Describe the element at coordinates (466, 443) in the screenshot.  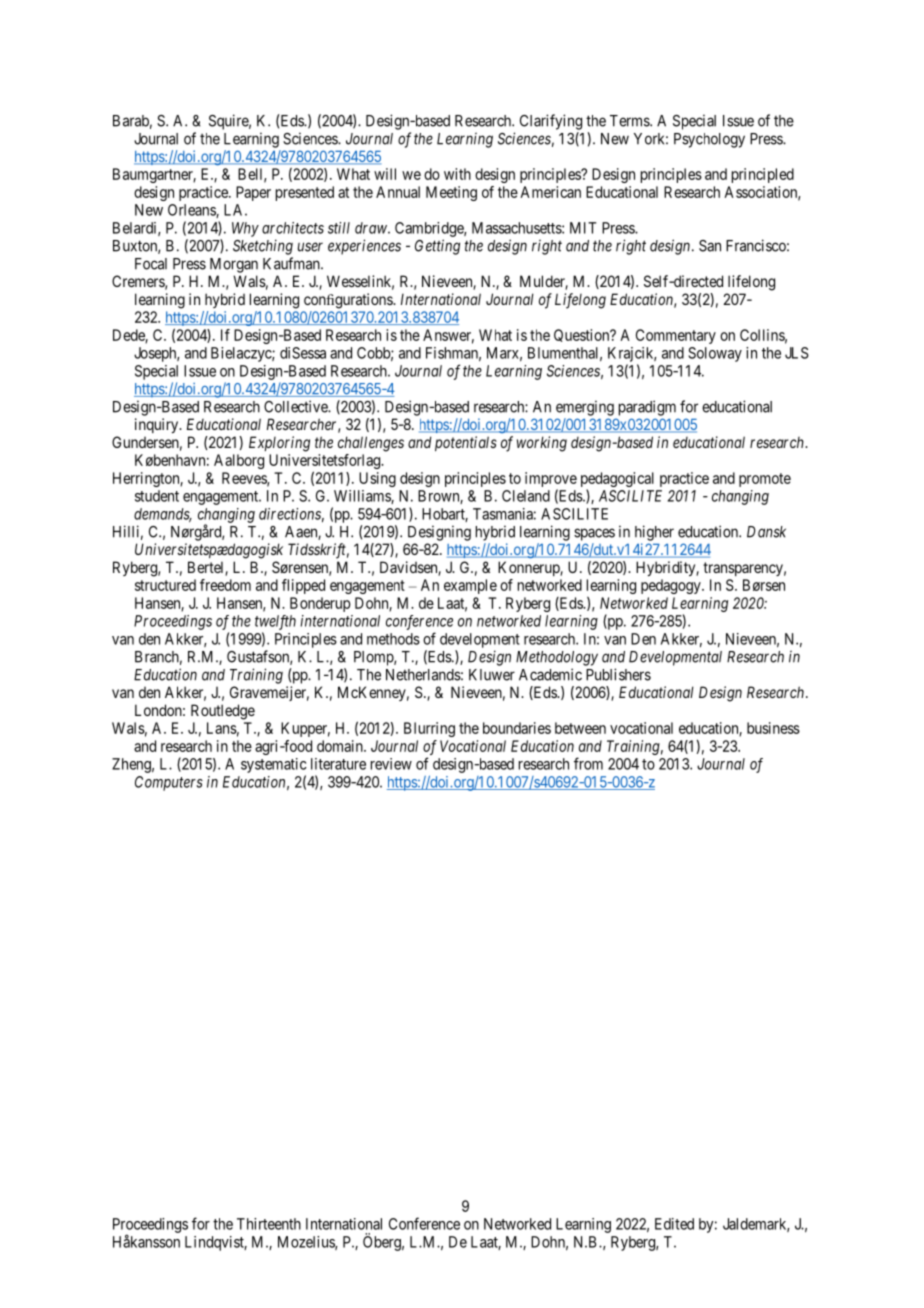
I see `potentials` at that location.
